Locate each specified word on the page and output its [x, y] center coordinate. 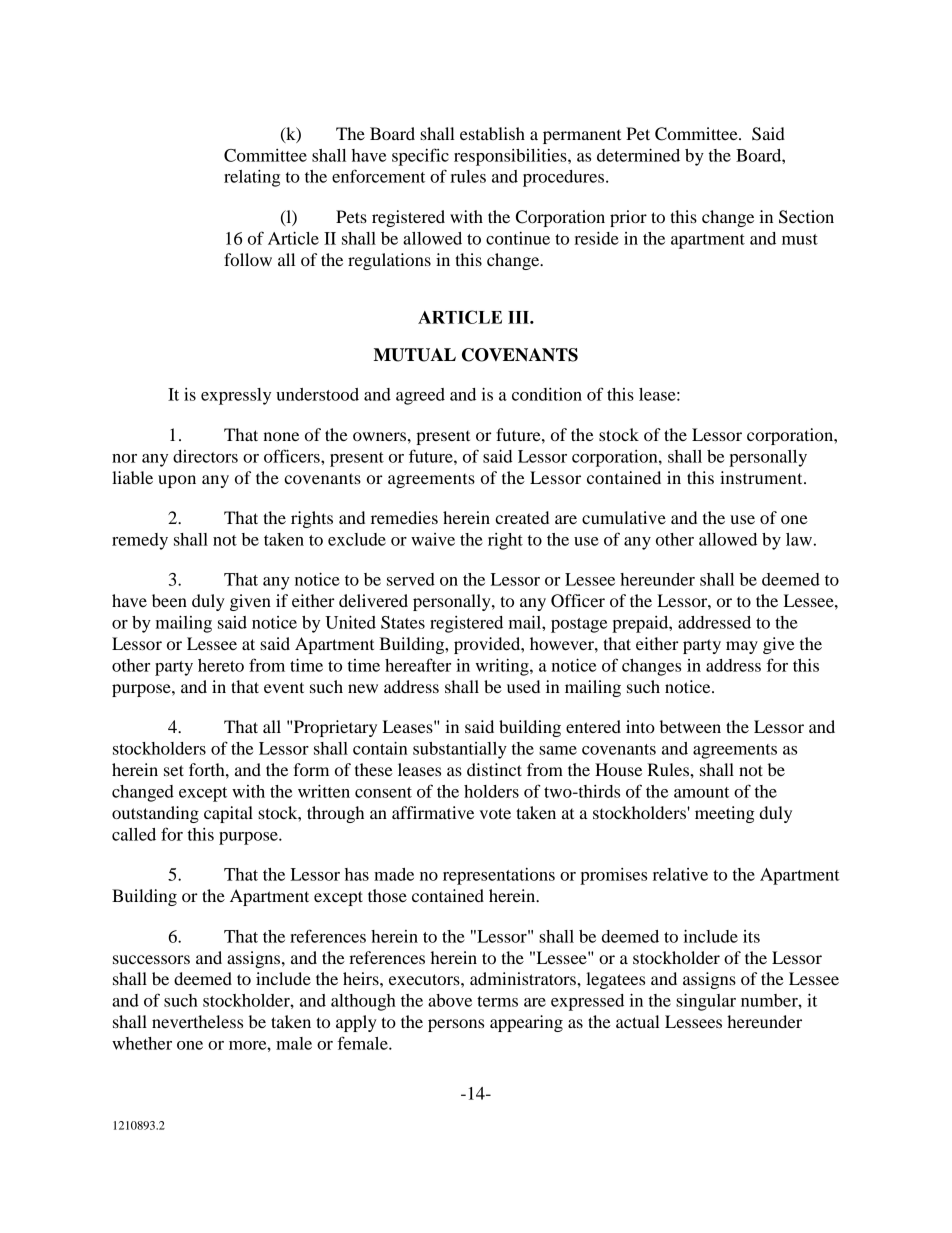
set [174, 770]
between [690, 726]
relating [252, 178]
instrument [762, 477]
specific [420, 157]
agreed [420, 396]
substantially [460, 750]
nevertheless [197, 1021]
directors [205, 456]
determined [638, 155]
